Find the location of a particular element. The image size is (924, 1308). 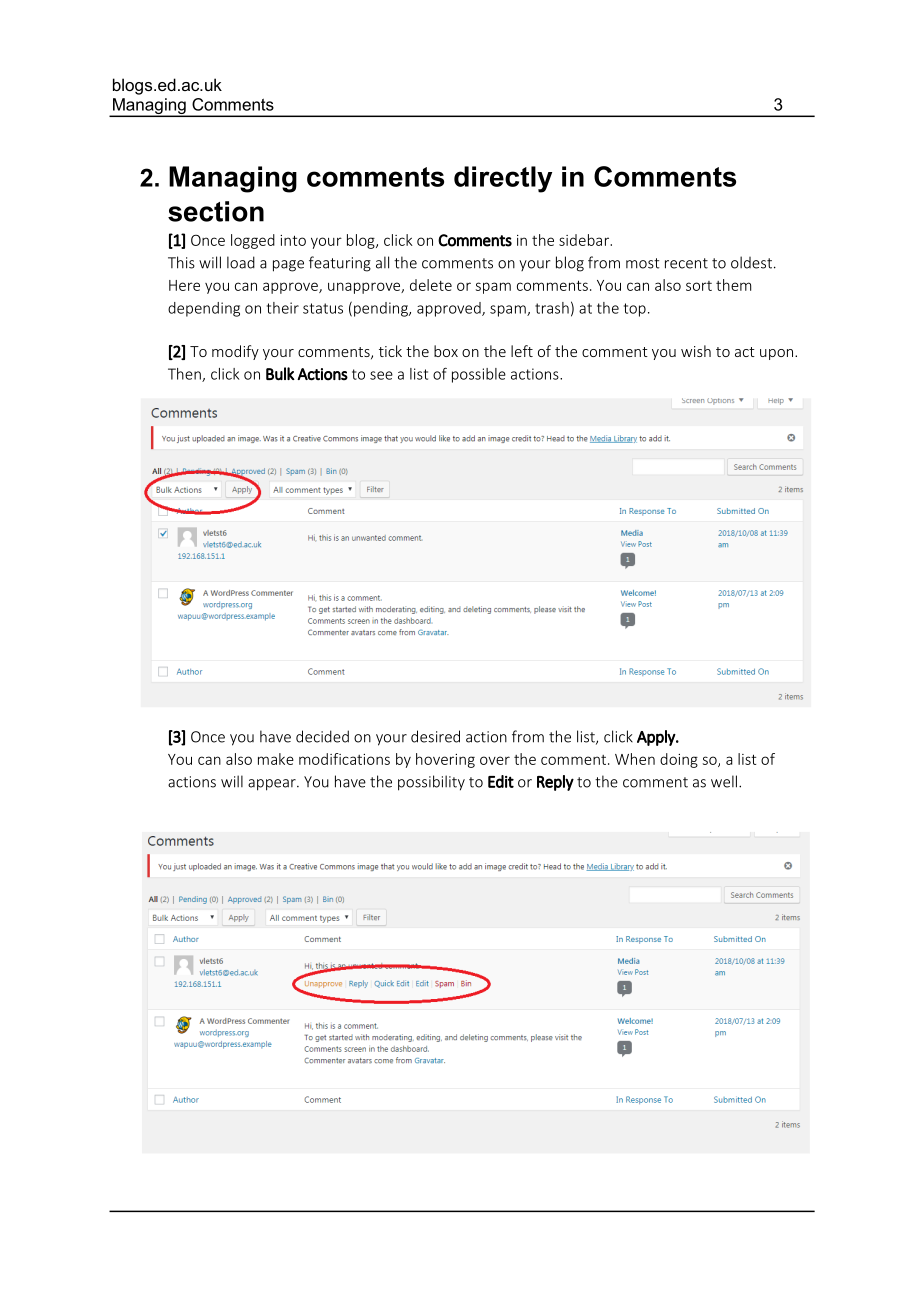

desired is located at coordinates (435, 736).
